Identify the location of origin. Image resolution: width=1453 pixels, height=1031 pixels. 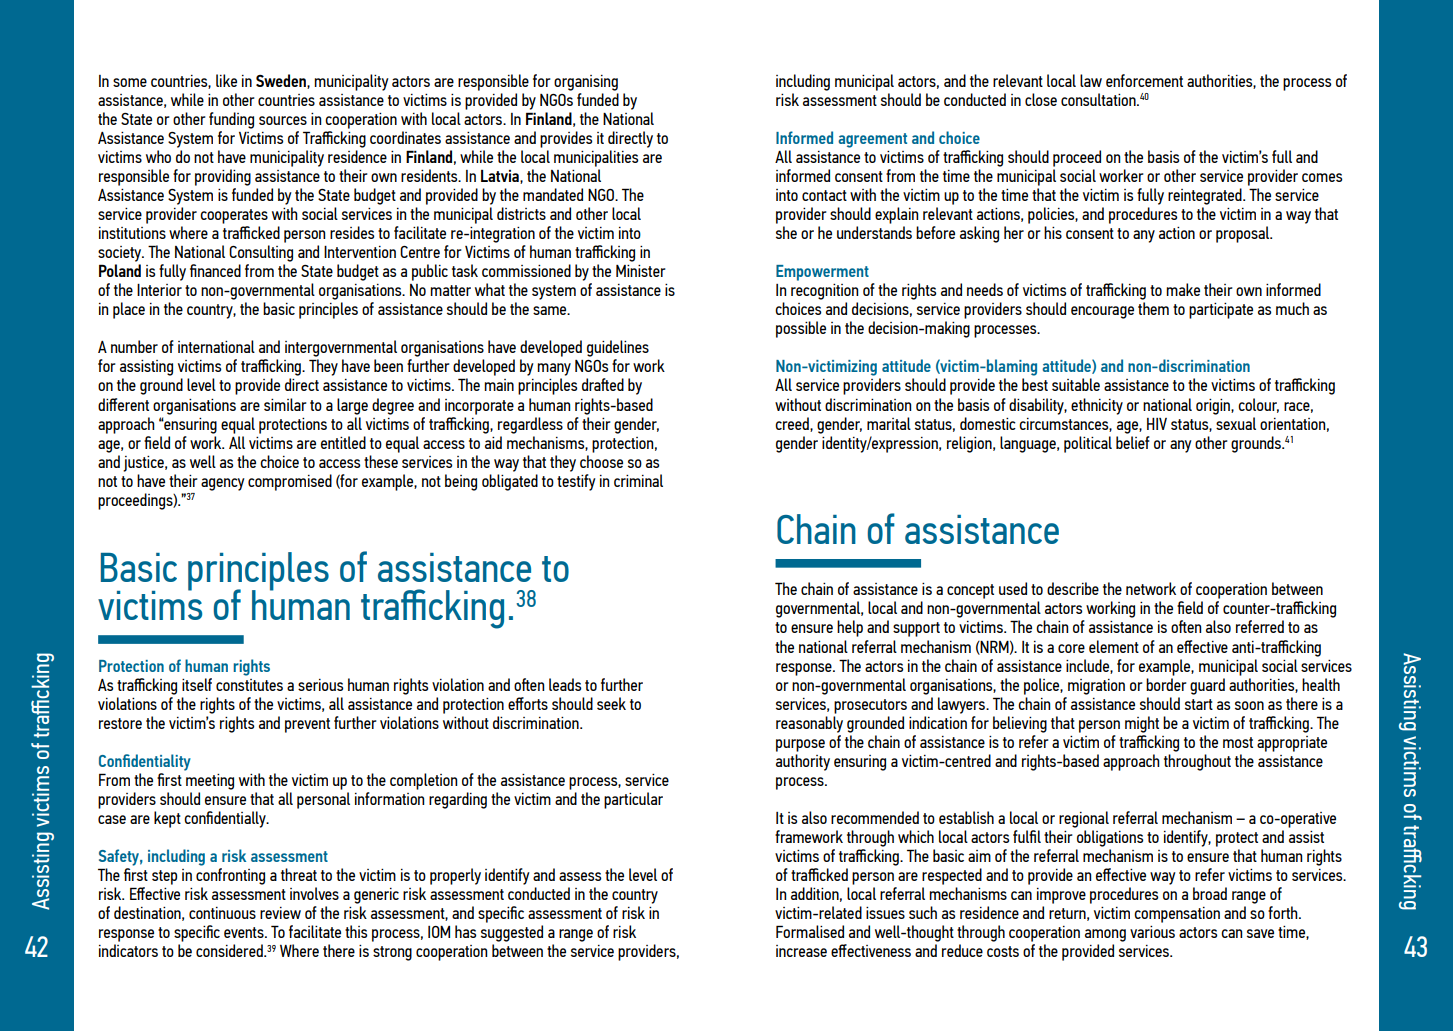
(1214, 407).
